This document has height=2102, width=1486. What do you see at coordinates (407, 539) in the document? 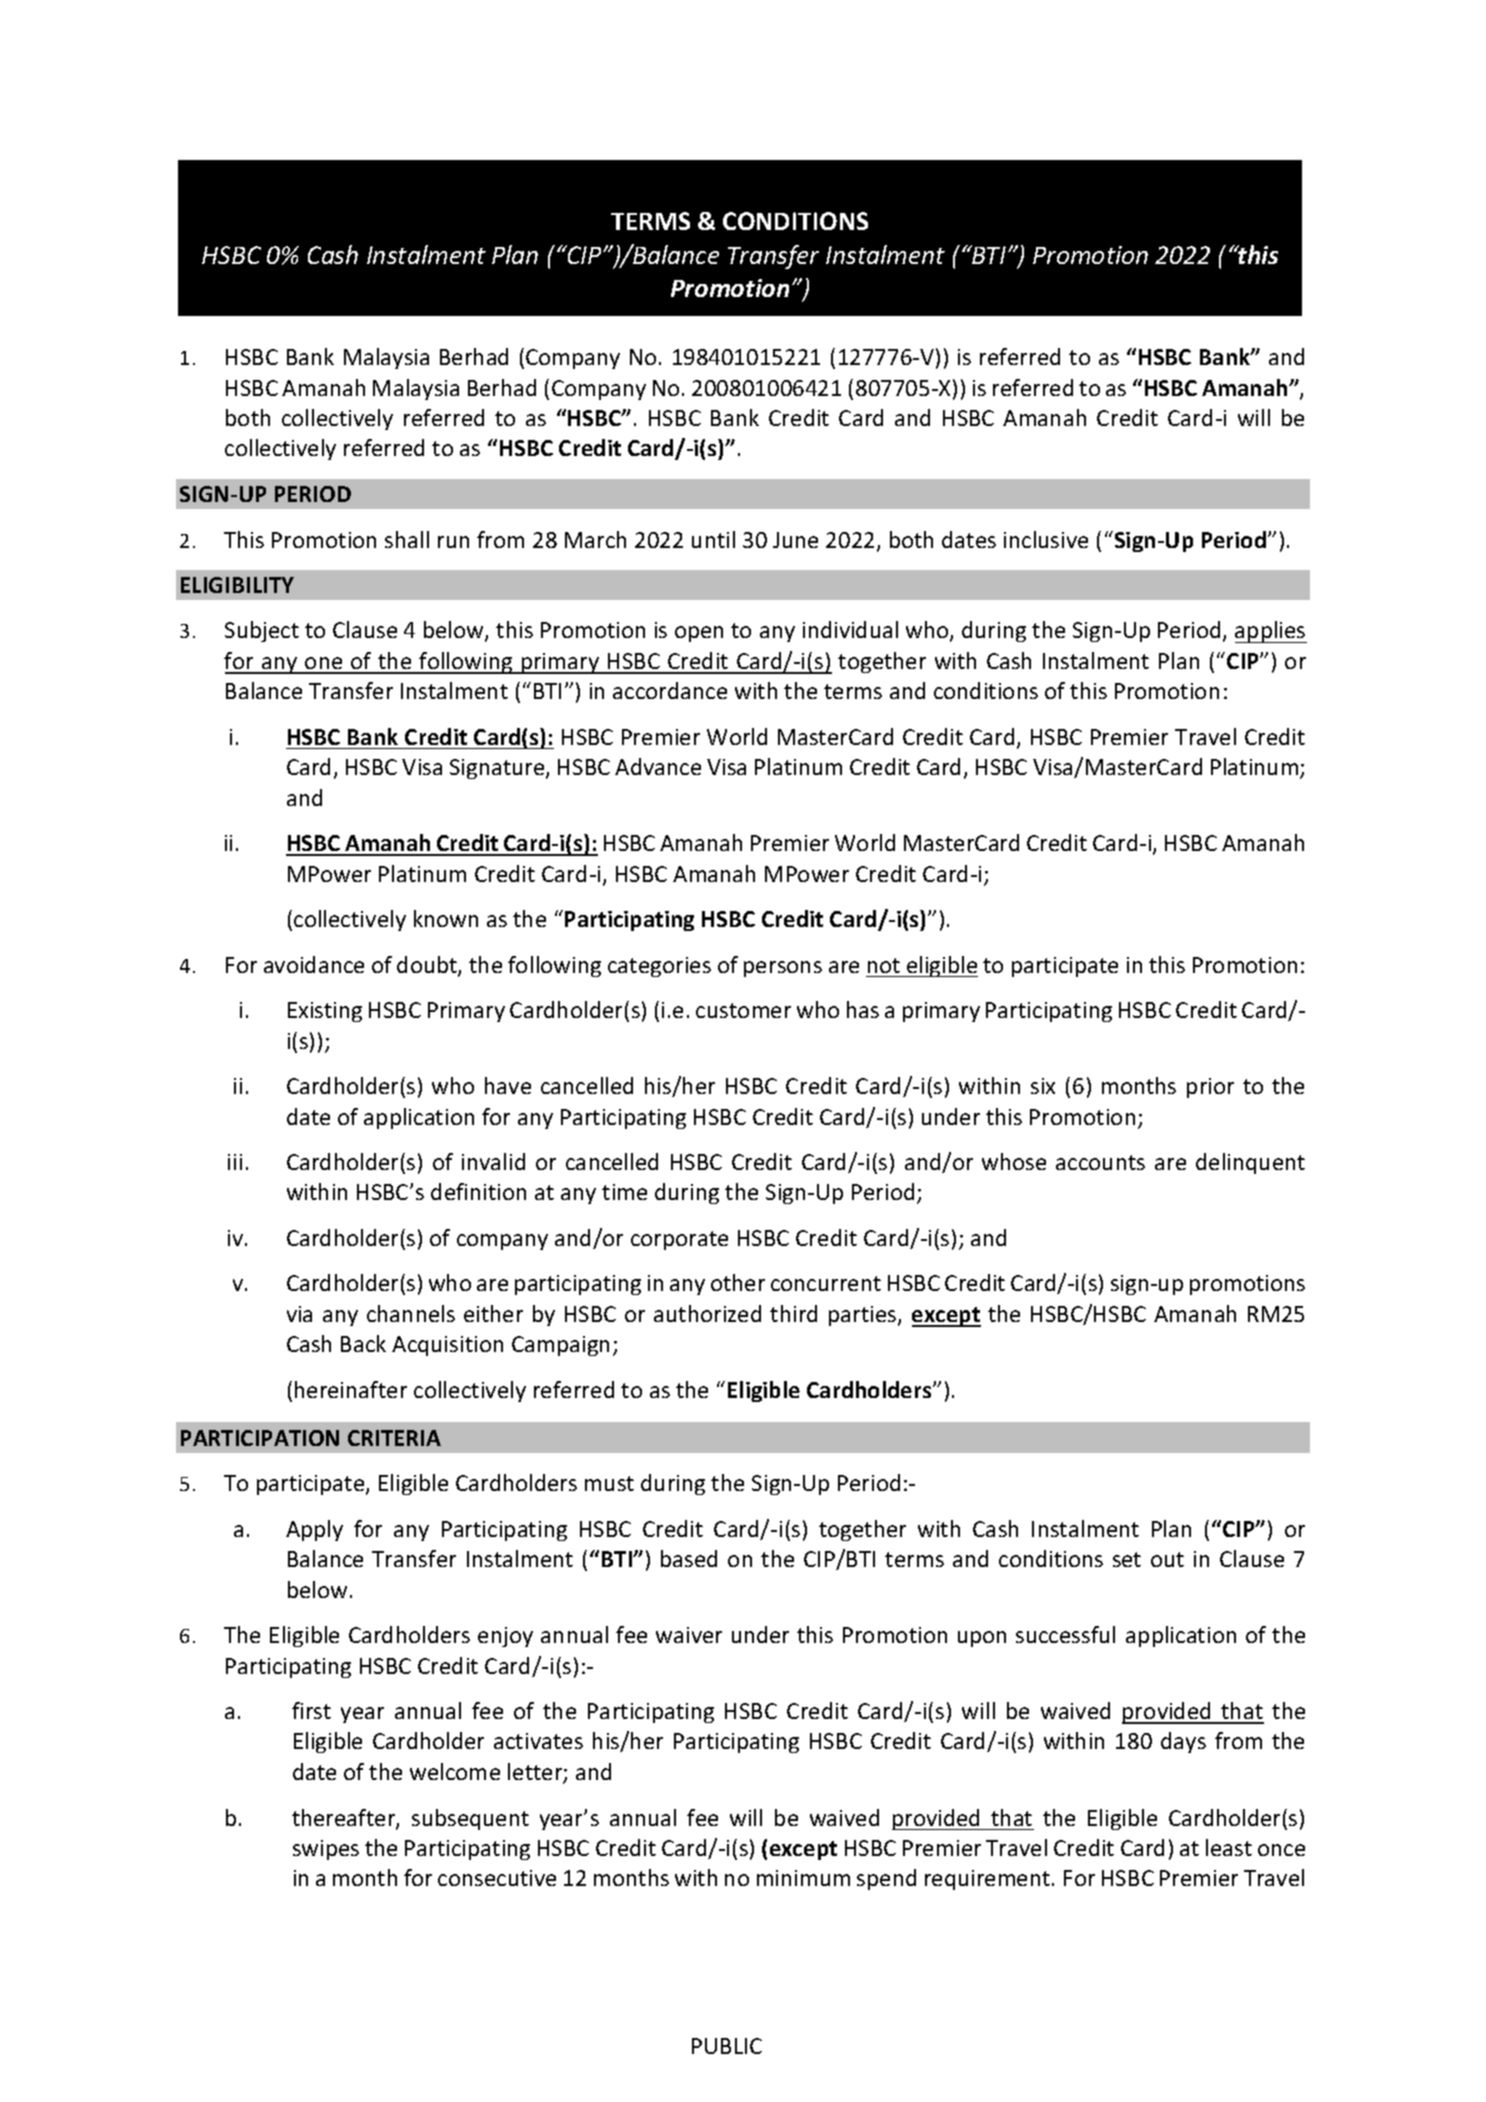
I see `shall` at bounding box center [407, 539].
